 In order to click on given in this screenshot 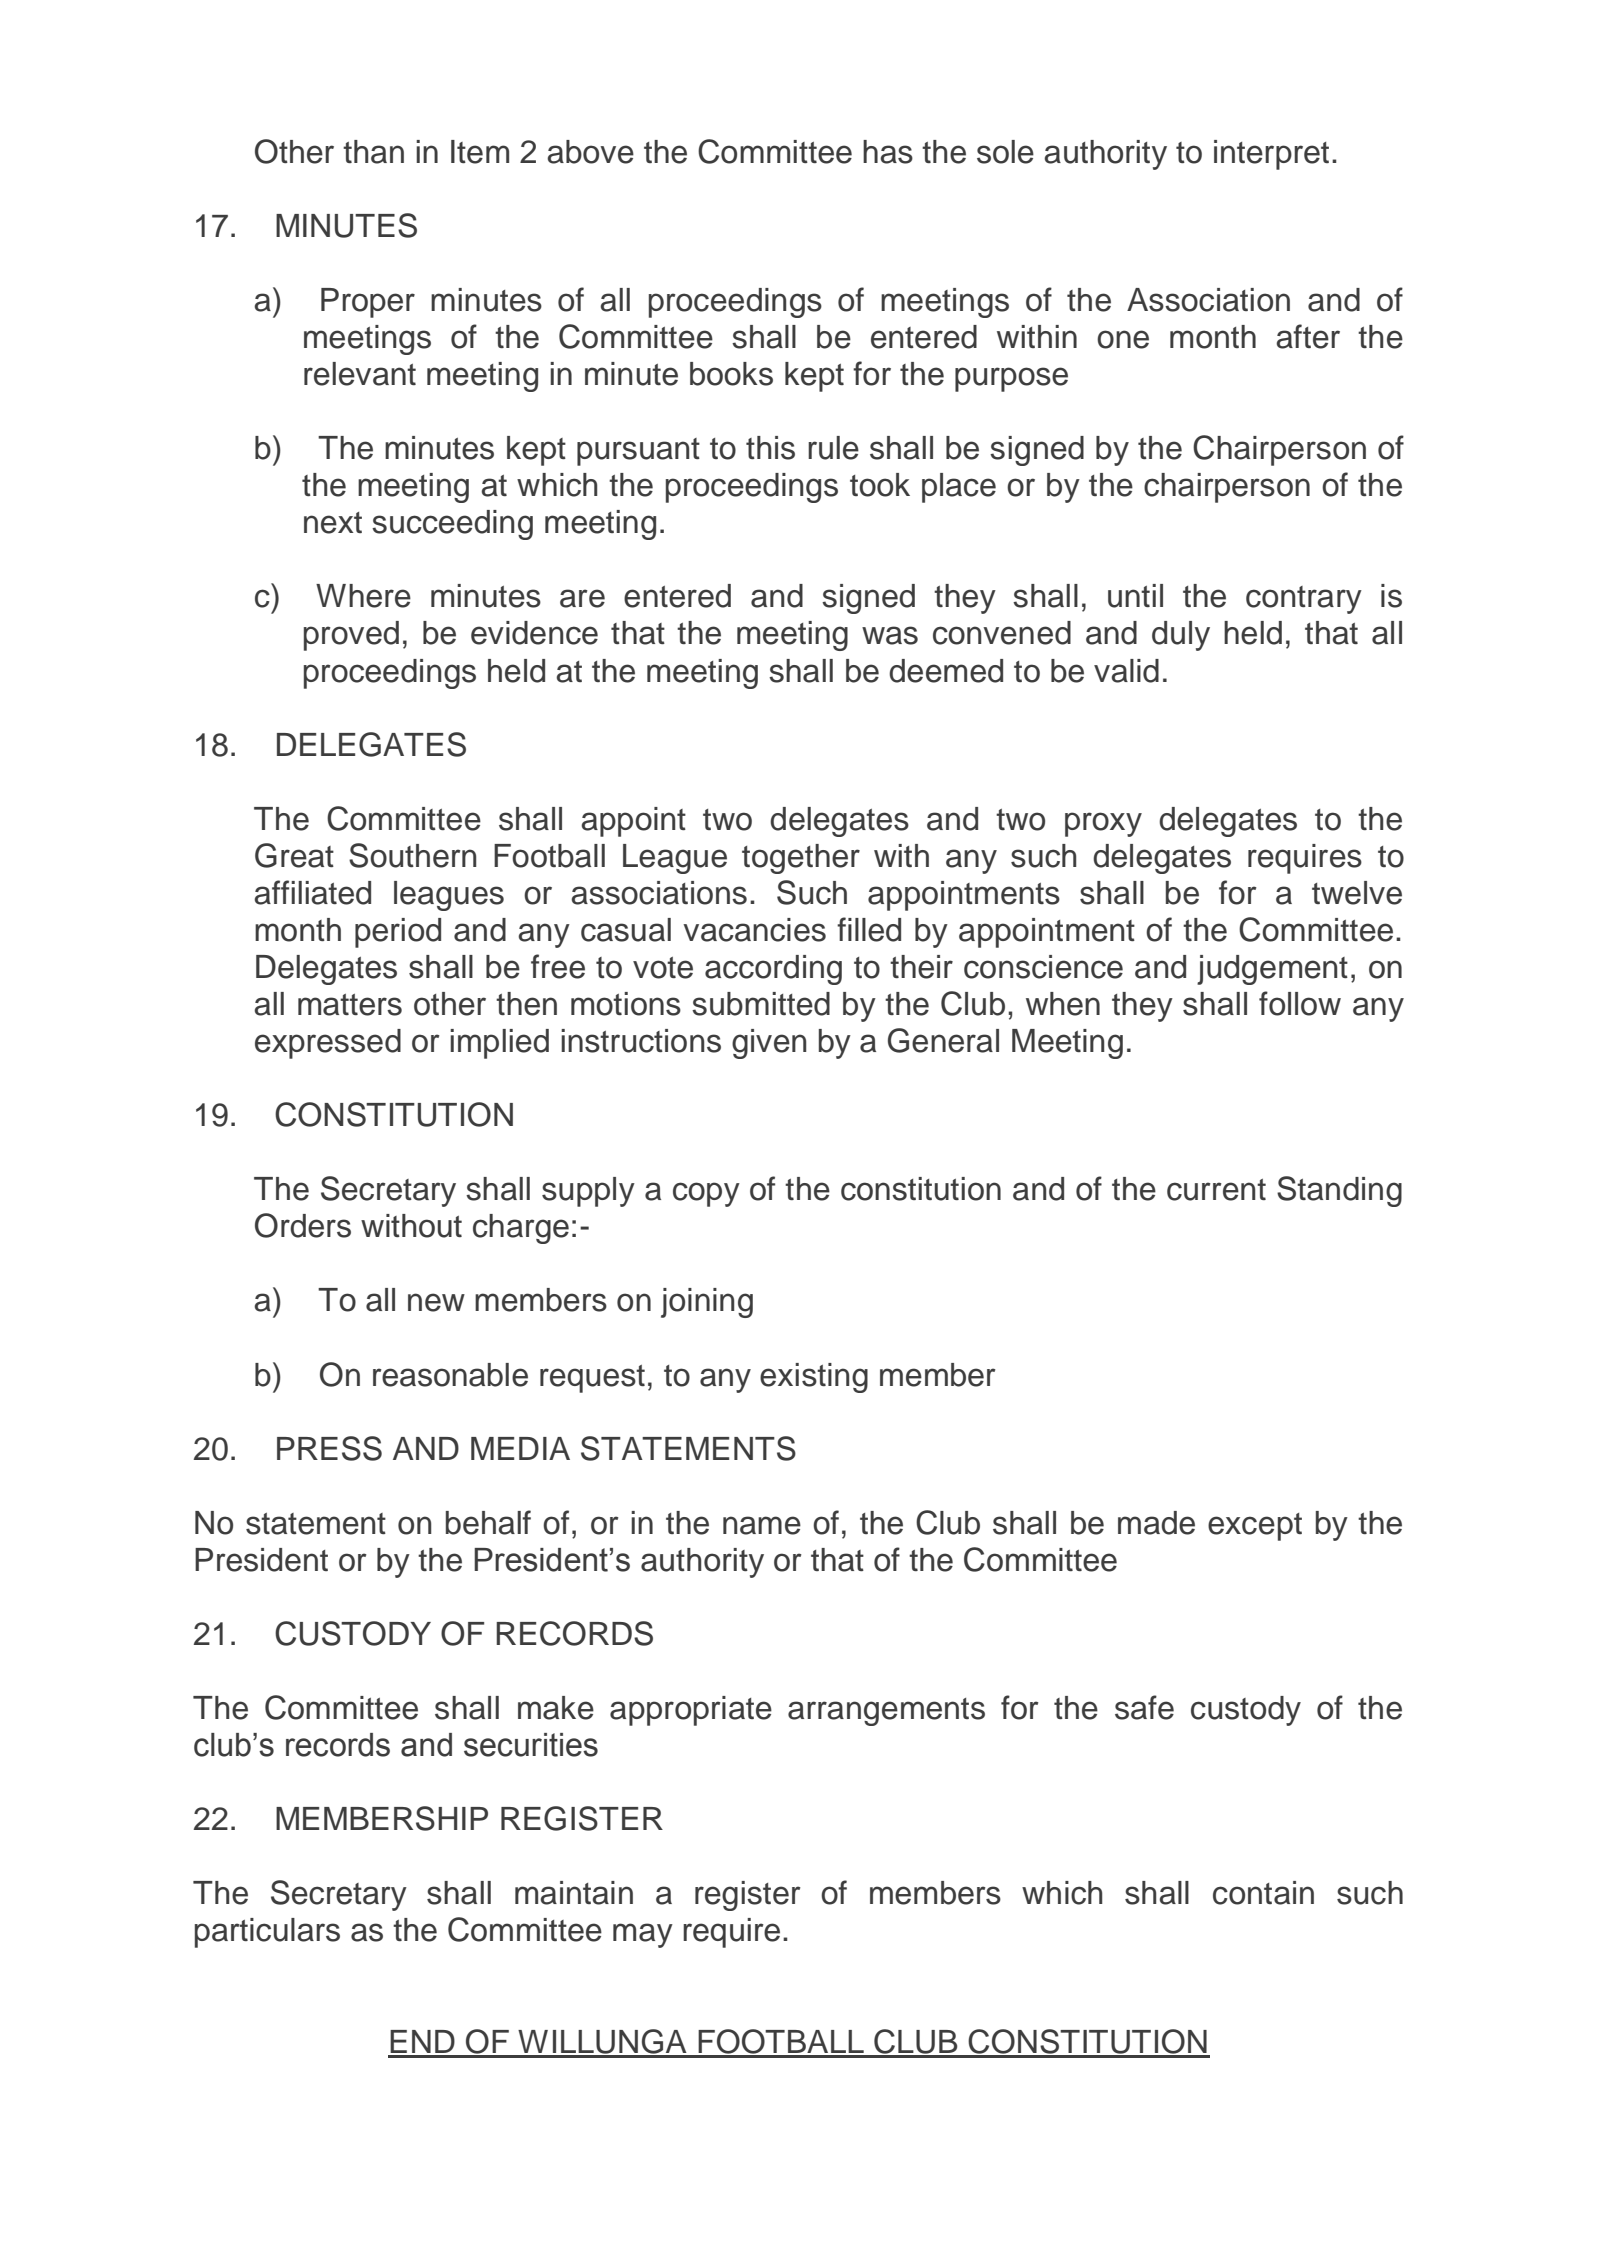, I will do `click(769, 1044)`.
